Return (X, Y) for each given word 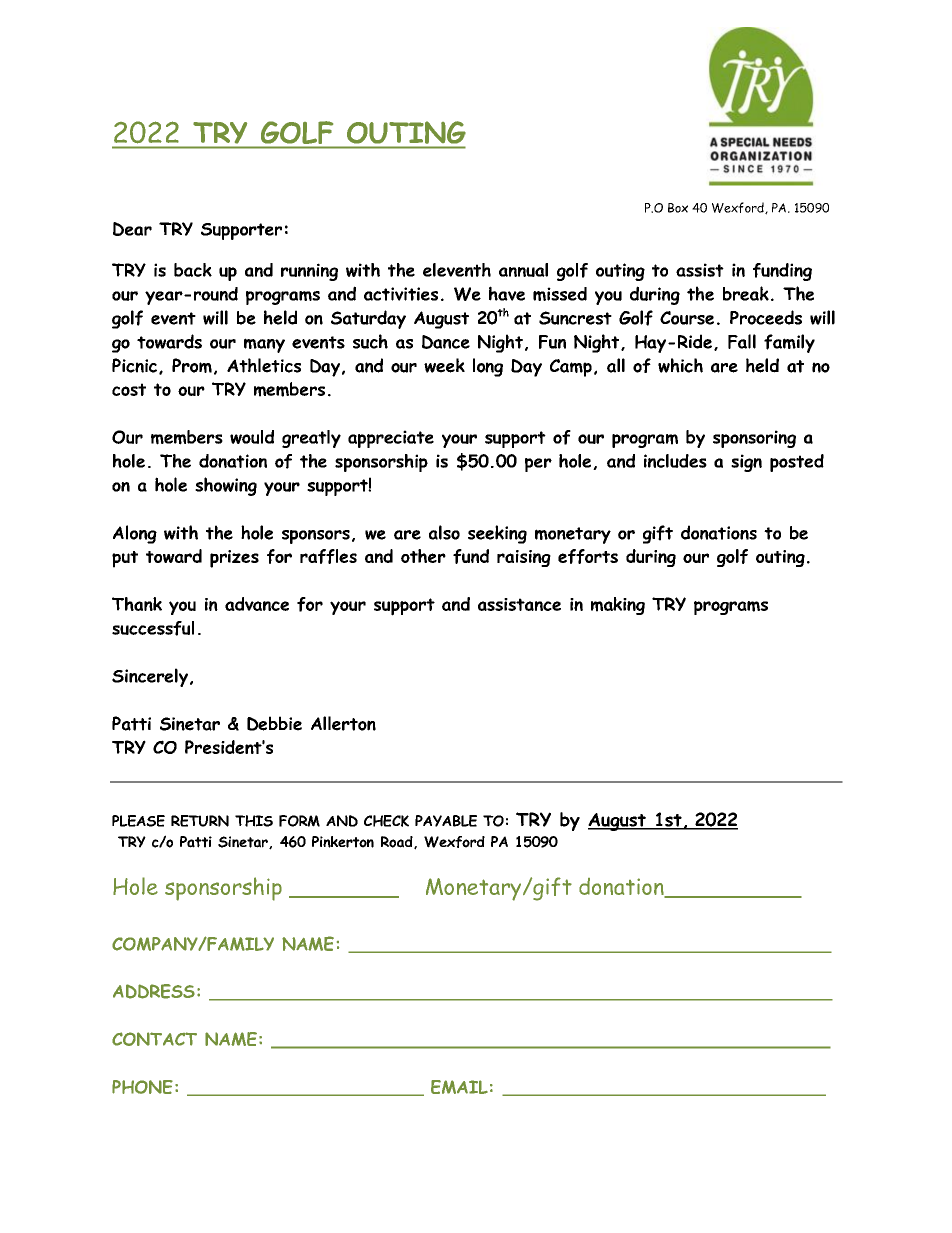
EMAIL (459, 1087)
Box (678, 208)
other (423, 556)
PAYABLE (446, 821)
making (618, 606)
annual (523, 270)
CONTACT (154, 1039)
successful (153, 628)
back (193, 270)
